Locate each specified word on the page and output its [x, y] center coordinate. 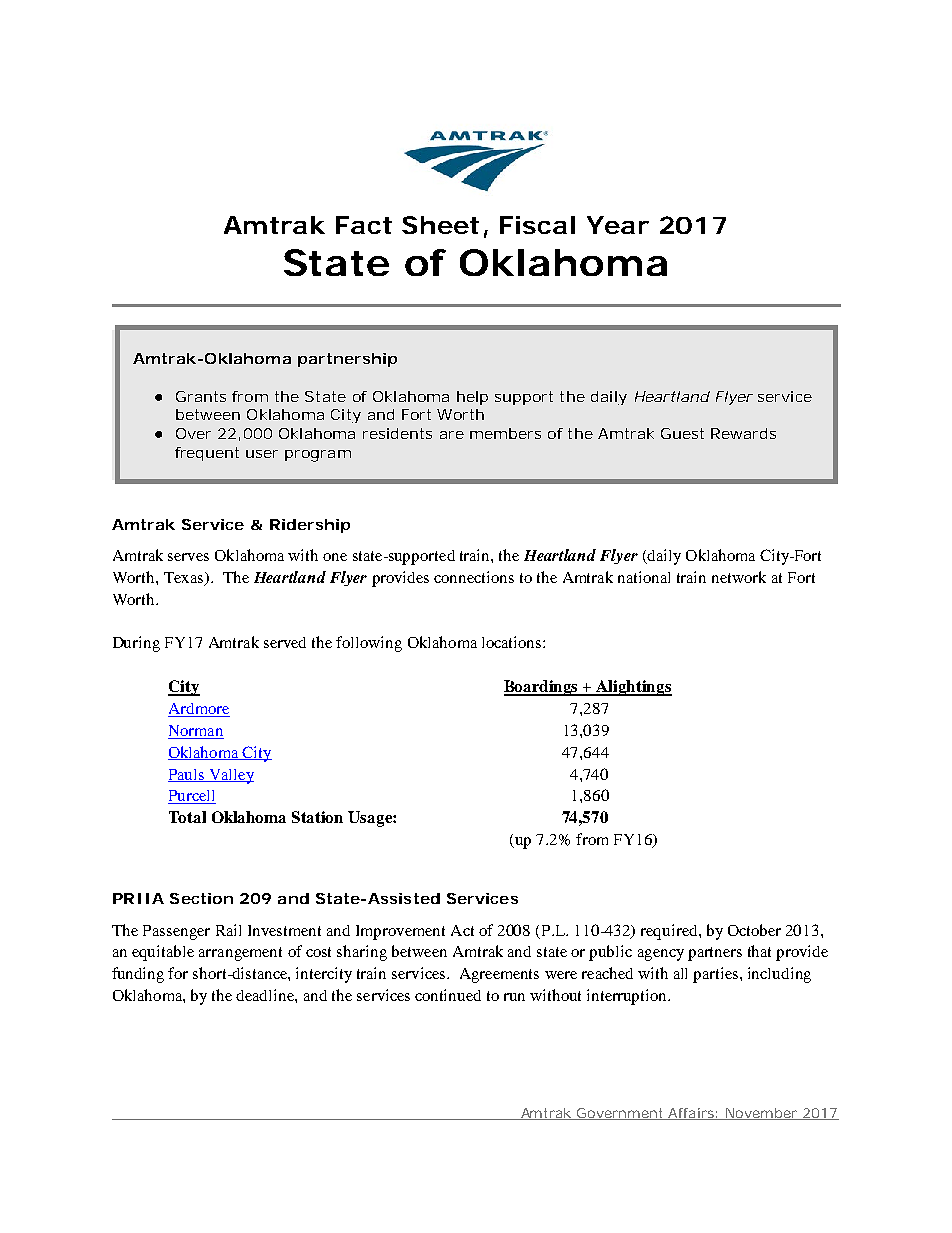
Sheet [440, 225]
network [739, 577]
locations [513, 642]
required [670, 932]
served [285, 642]
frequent [207, 454]
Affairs [691, 1114]
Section [201, 898]
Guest [682, 433]
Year [618, 225]
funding [138, 975]
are [452, 435]
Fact [364, 225]
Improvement [400, 932]
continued [448, 995]
